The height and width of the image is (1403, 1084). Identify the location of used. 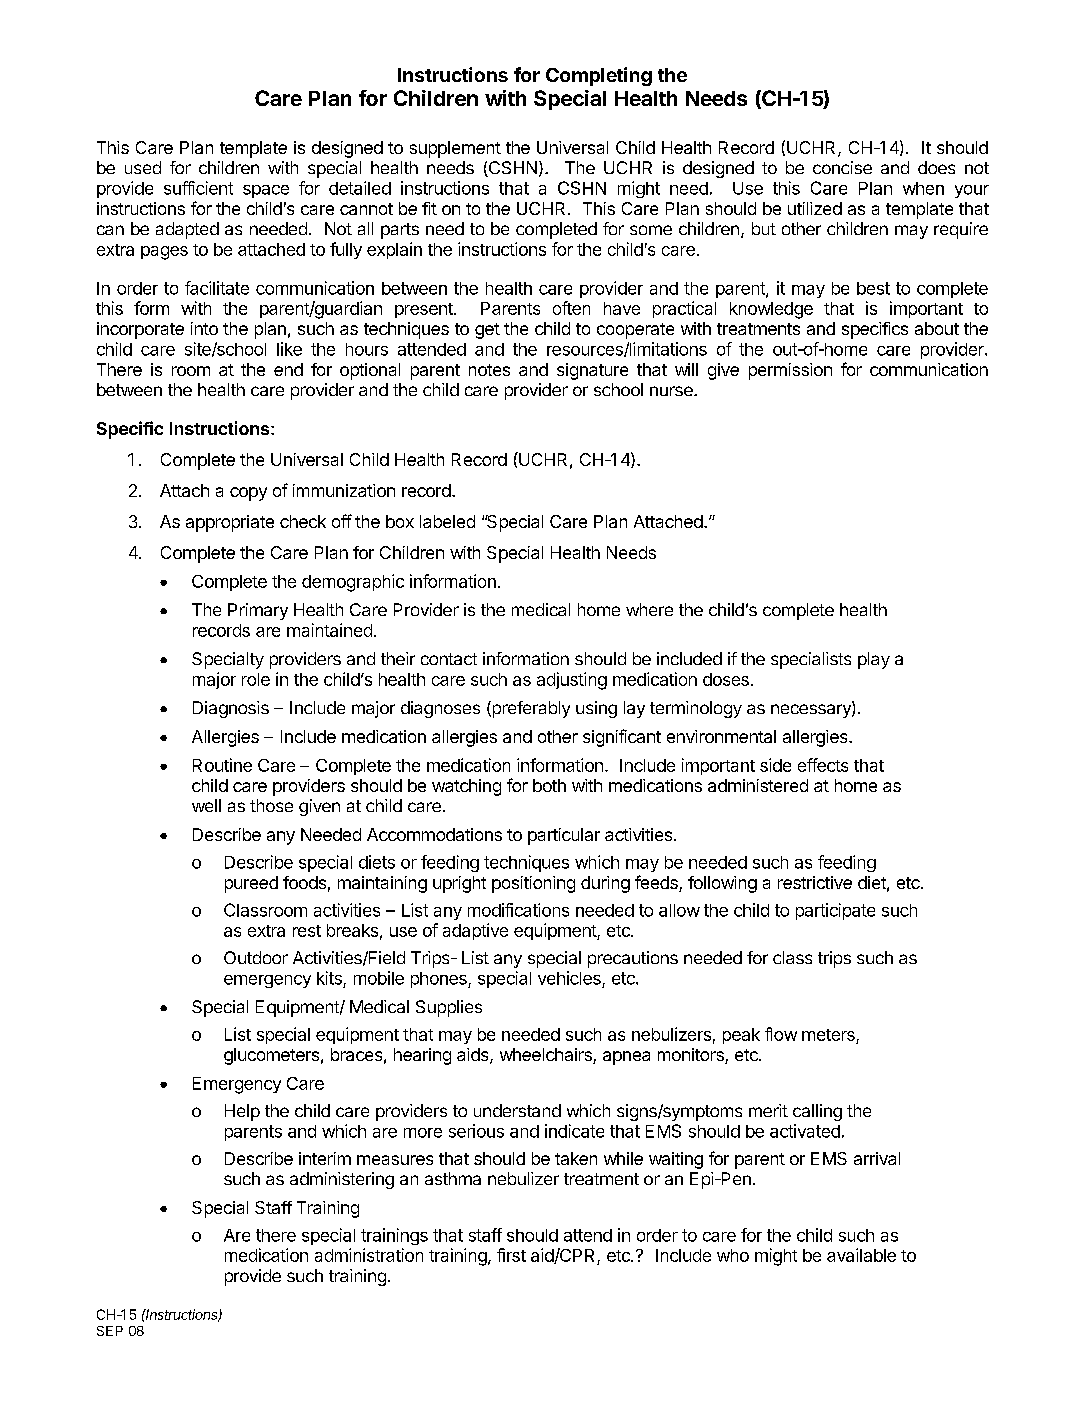
(143, 167).
